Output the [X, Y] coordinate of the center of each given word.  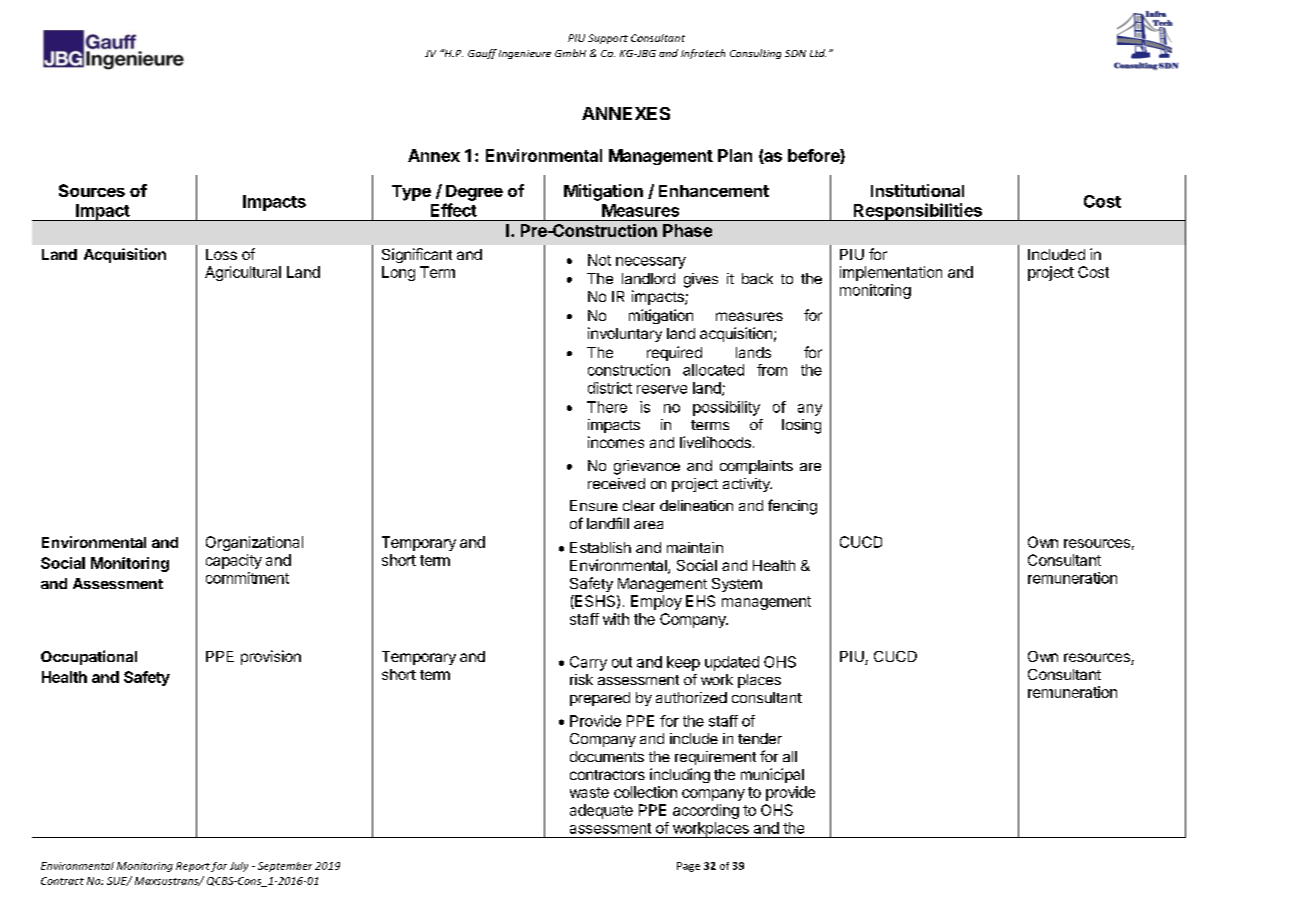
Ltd [818, 53]
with [616, 619]
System [737, 585]
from [772, 370]
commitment [247, 578]
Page [688, 867]
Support [608, 39]
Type [411, 193]
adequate [601, 811]
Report [193, 867]
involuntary [625, 334]
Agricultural [243, 273]
